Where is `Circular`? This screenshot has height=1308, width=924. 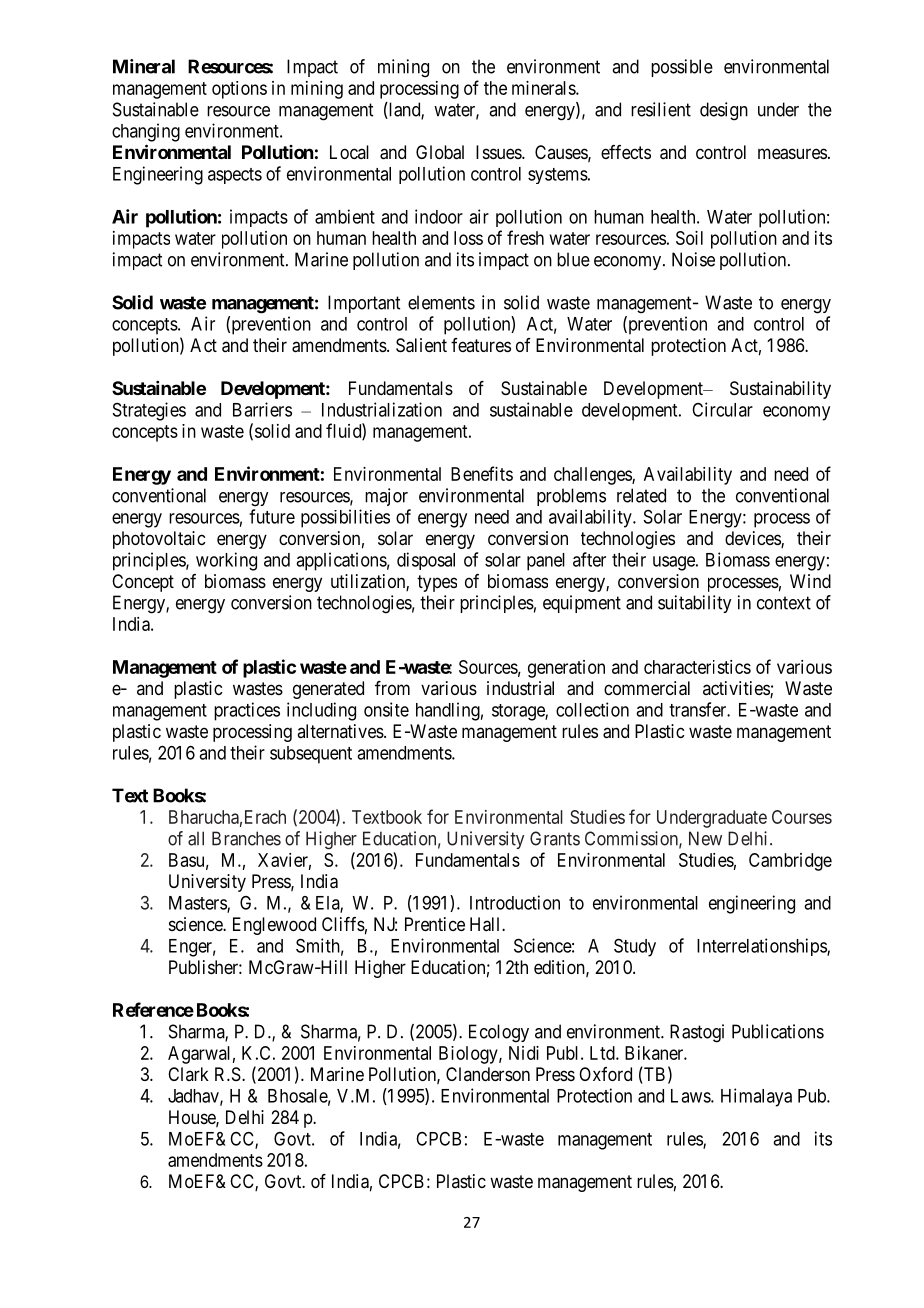 Circular is located at coordinates (722, 409).
